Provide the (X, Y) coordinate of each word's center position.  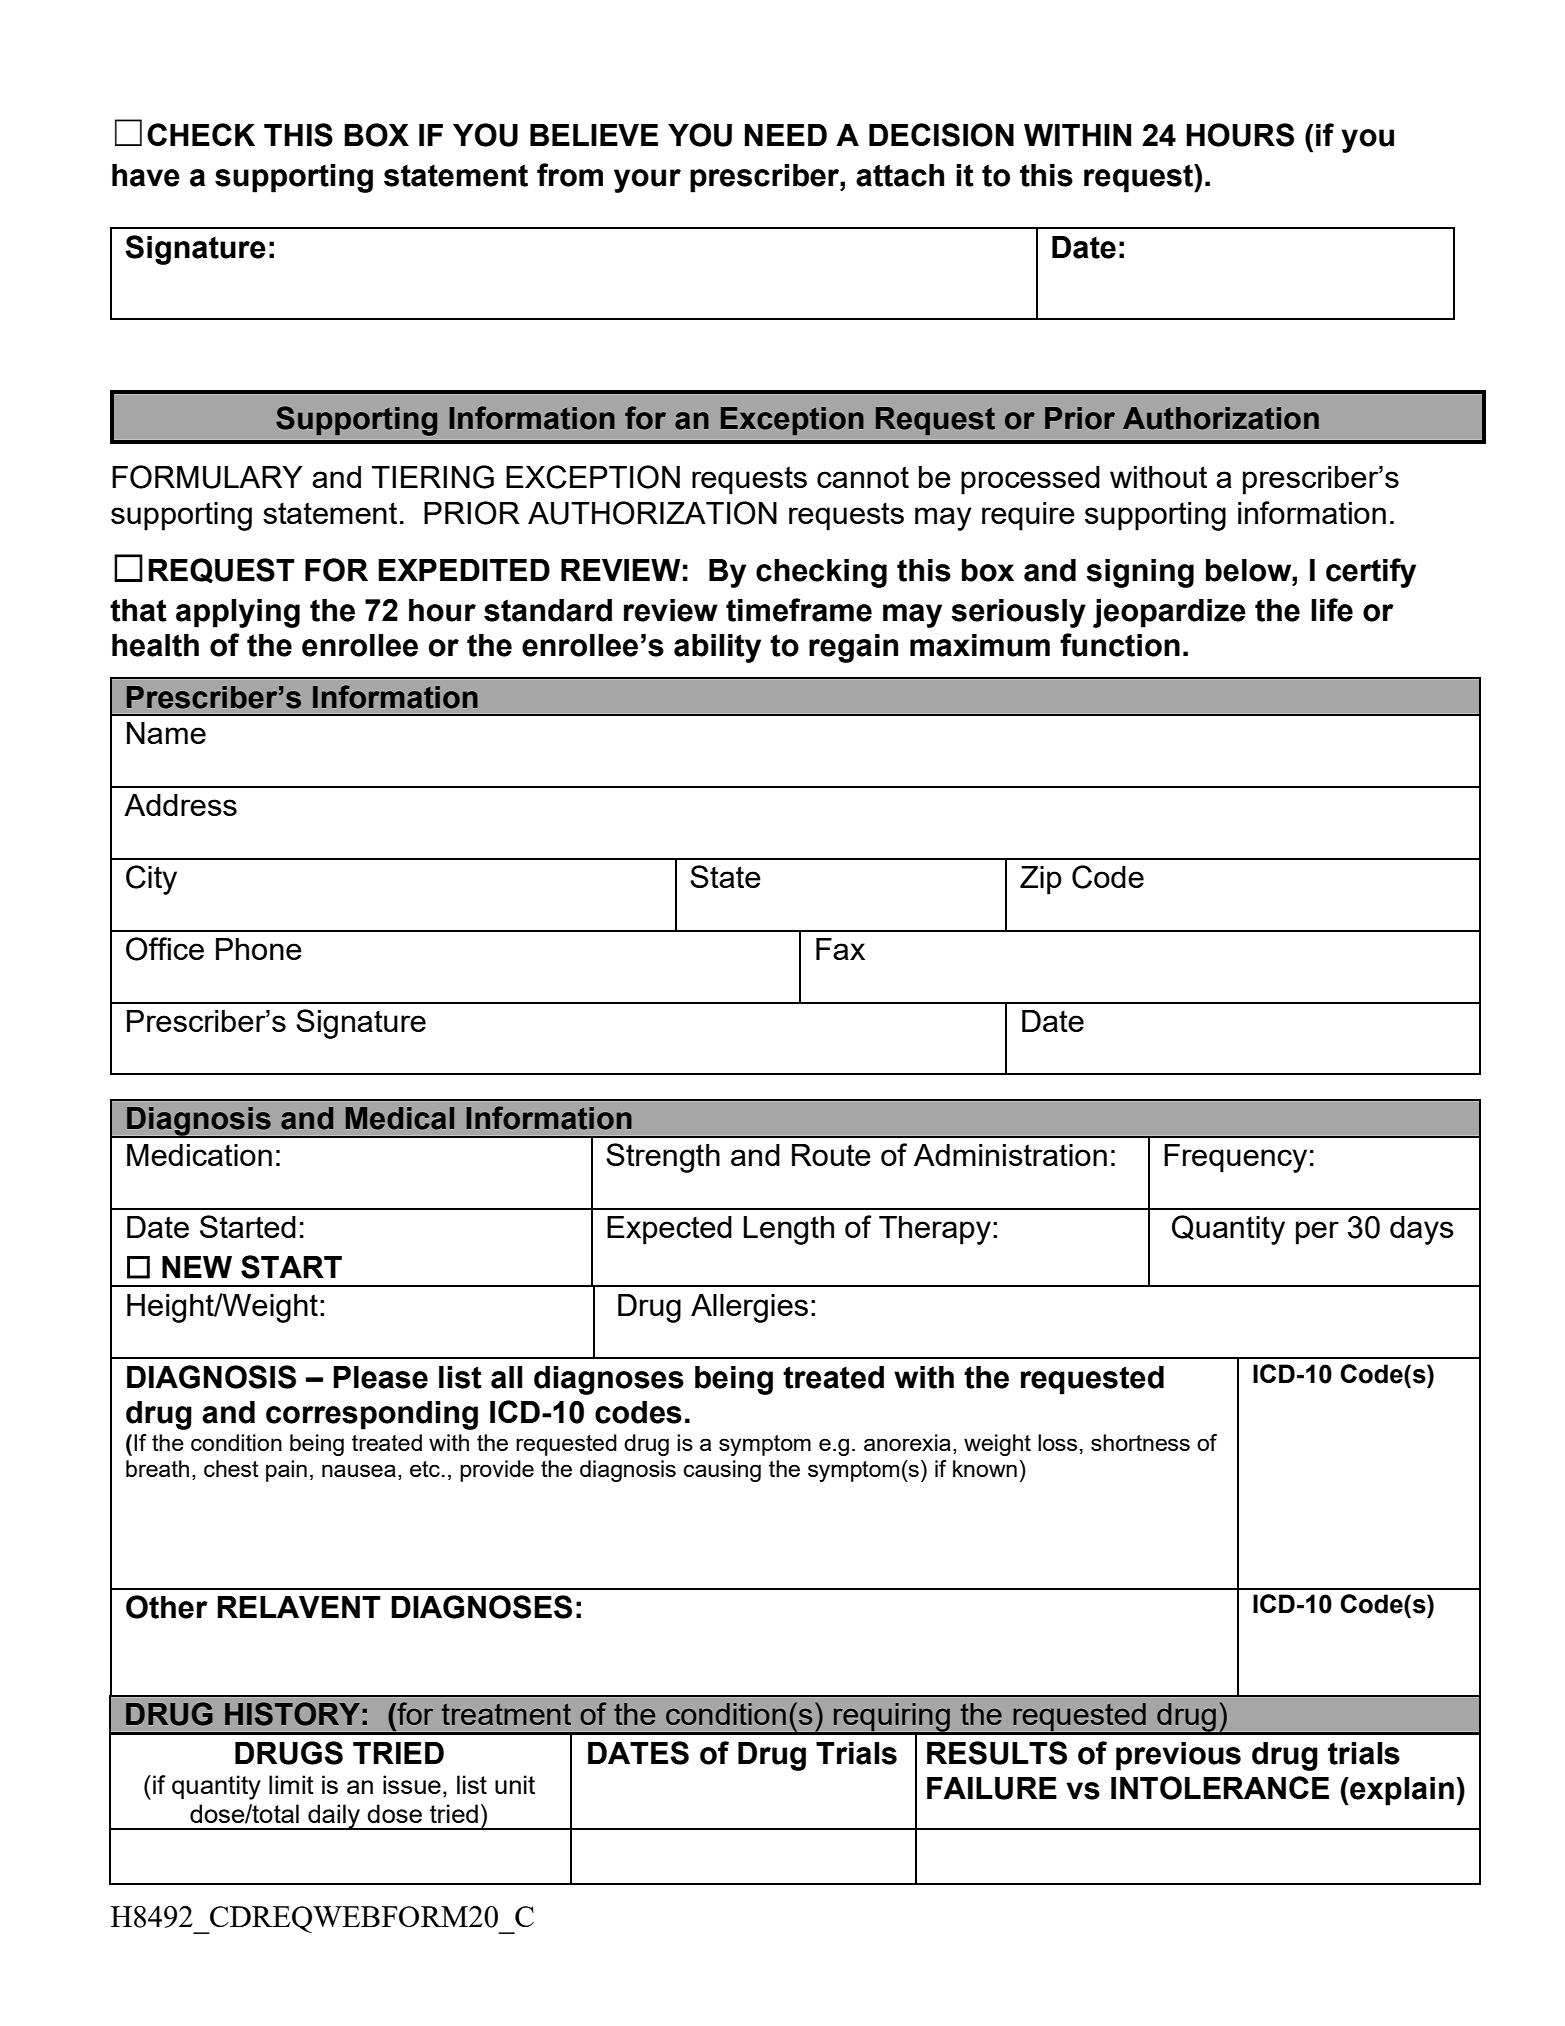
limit (291, 1784)
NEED (786, 135)
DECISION (941, 135)
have (146, 175)
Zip (1041, 880)
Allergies (749, 1308)
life (1332, 610)
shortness (1140, 1442)
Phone (259, 949)
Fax (840, 949)
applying (238, 613)
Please (380, 1377)
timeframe (799, 610)
